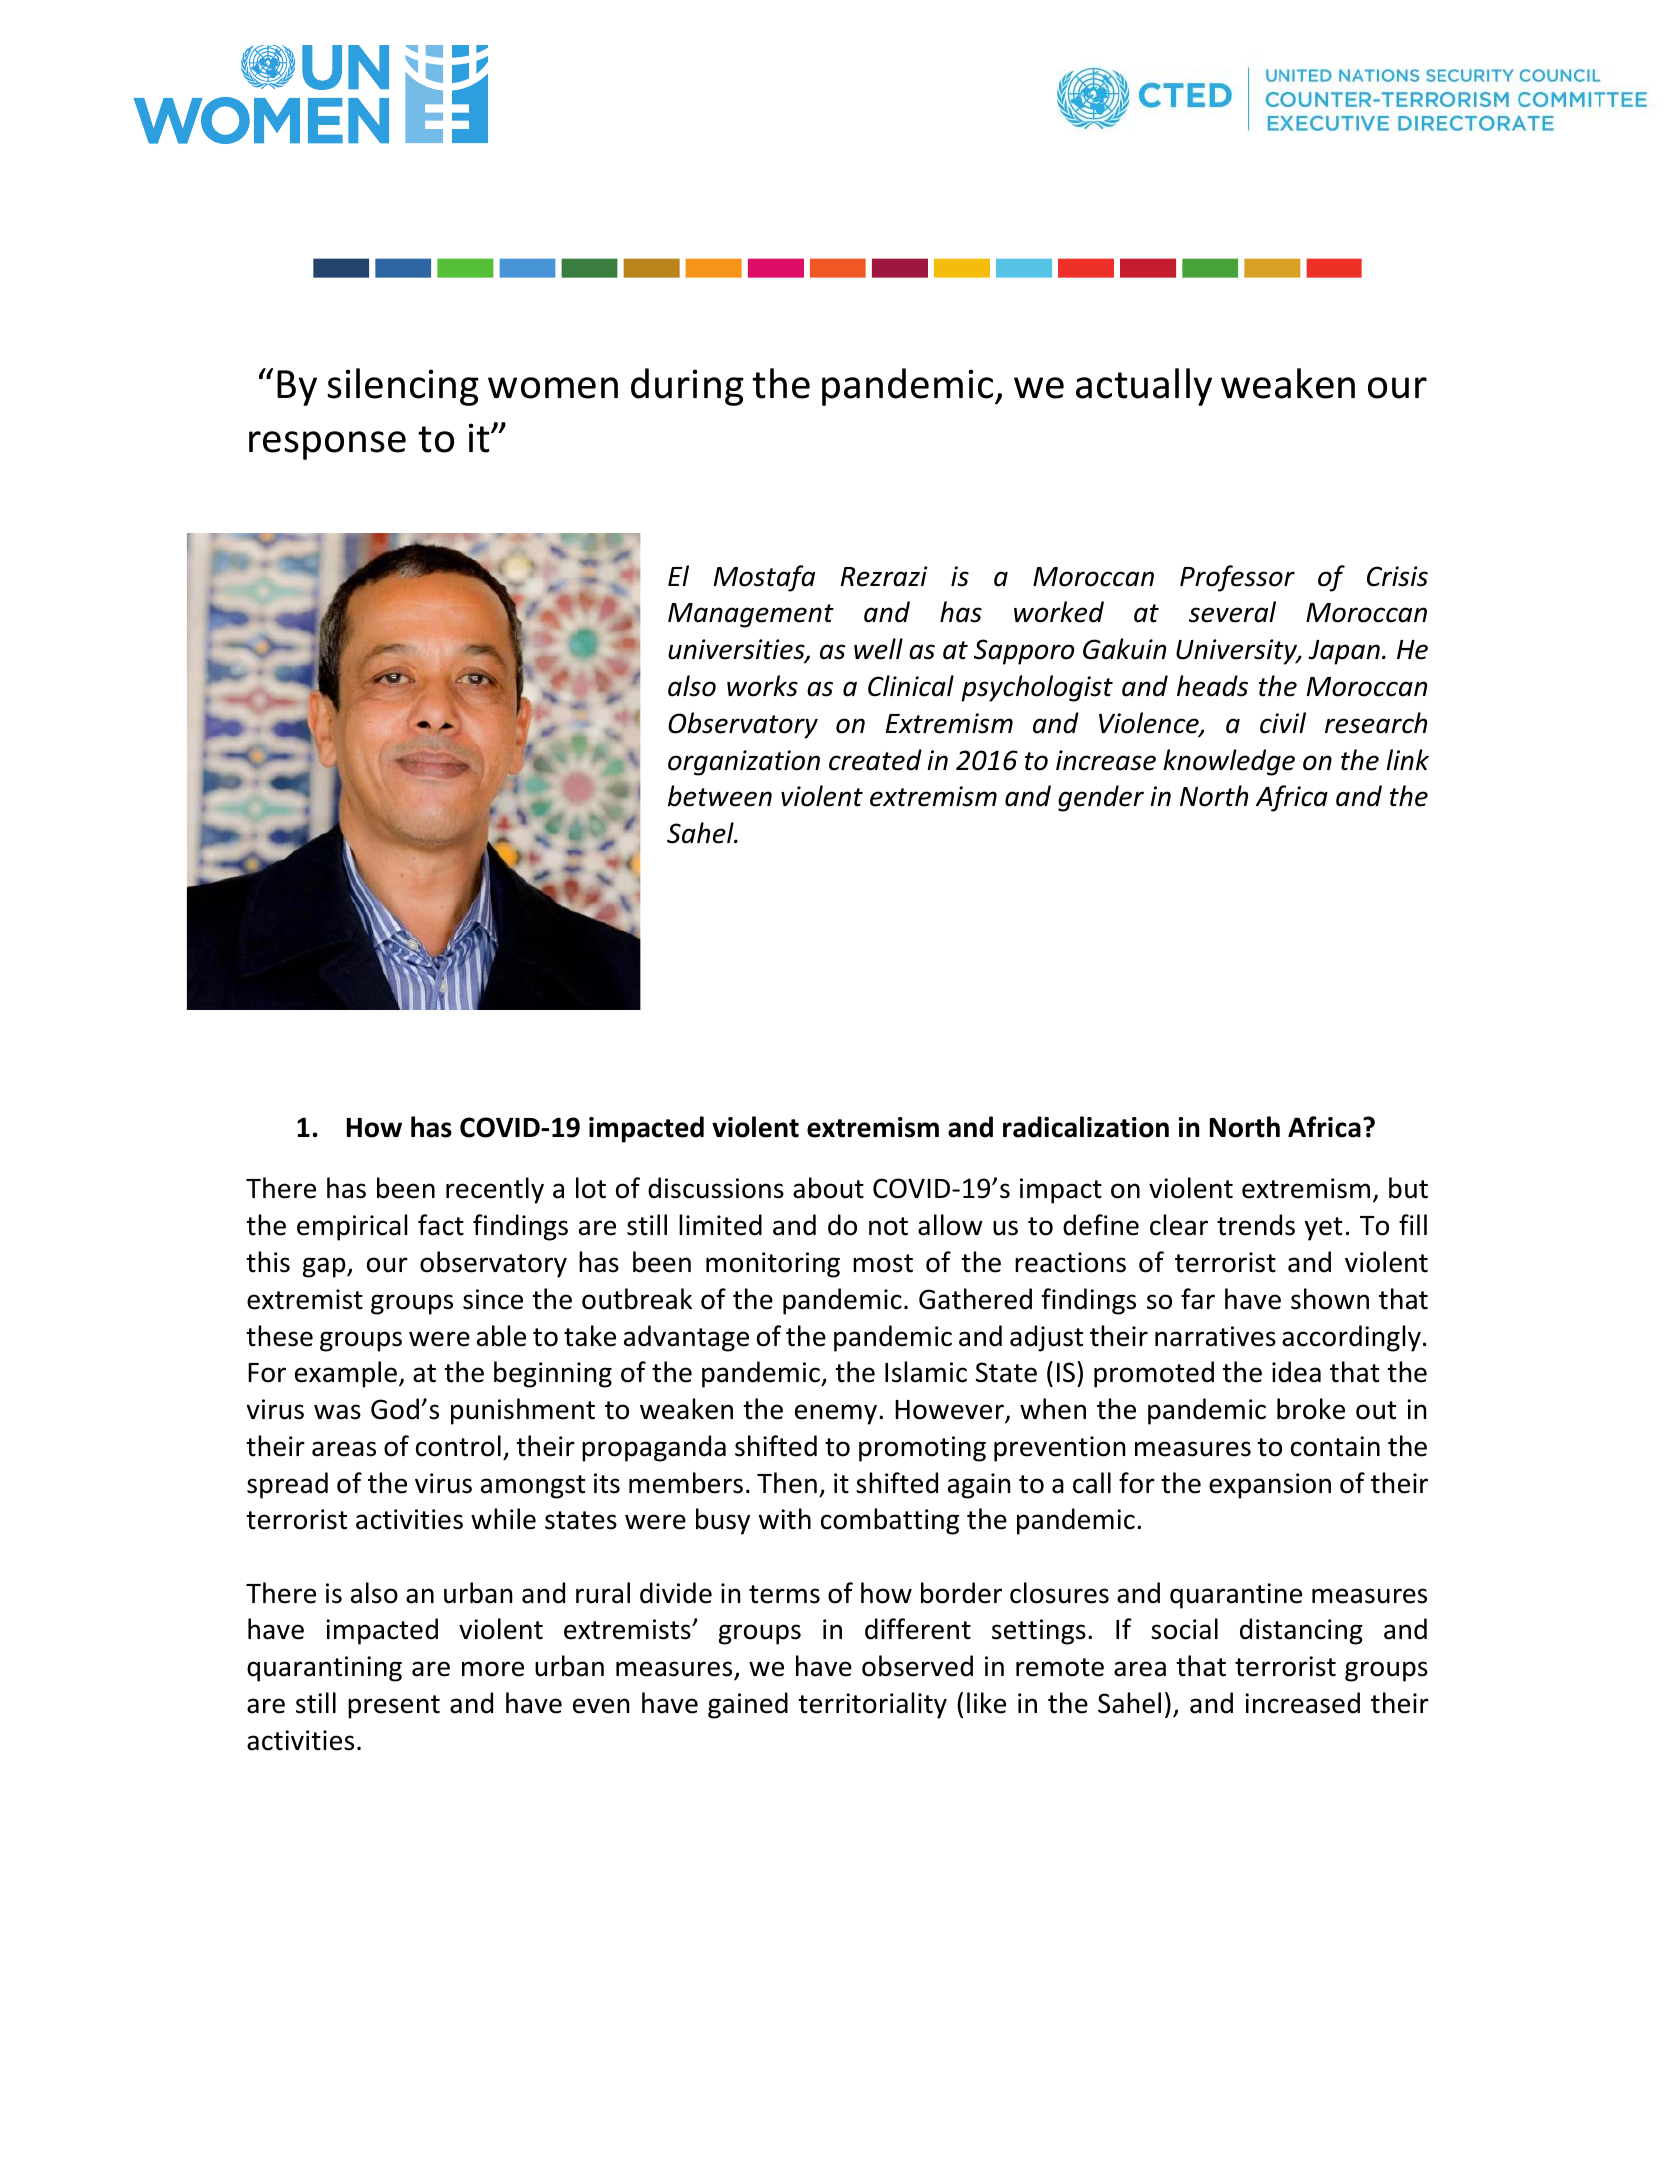  Describe the element at coordinates (1296, 1372) in the screenshot. I see `idea` at that location.
